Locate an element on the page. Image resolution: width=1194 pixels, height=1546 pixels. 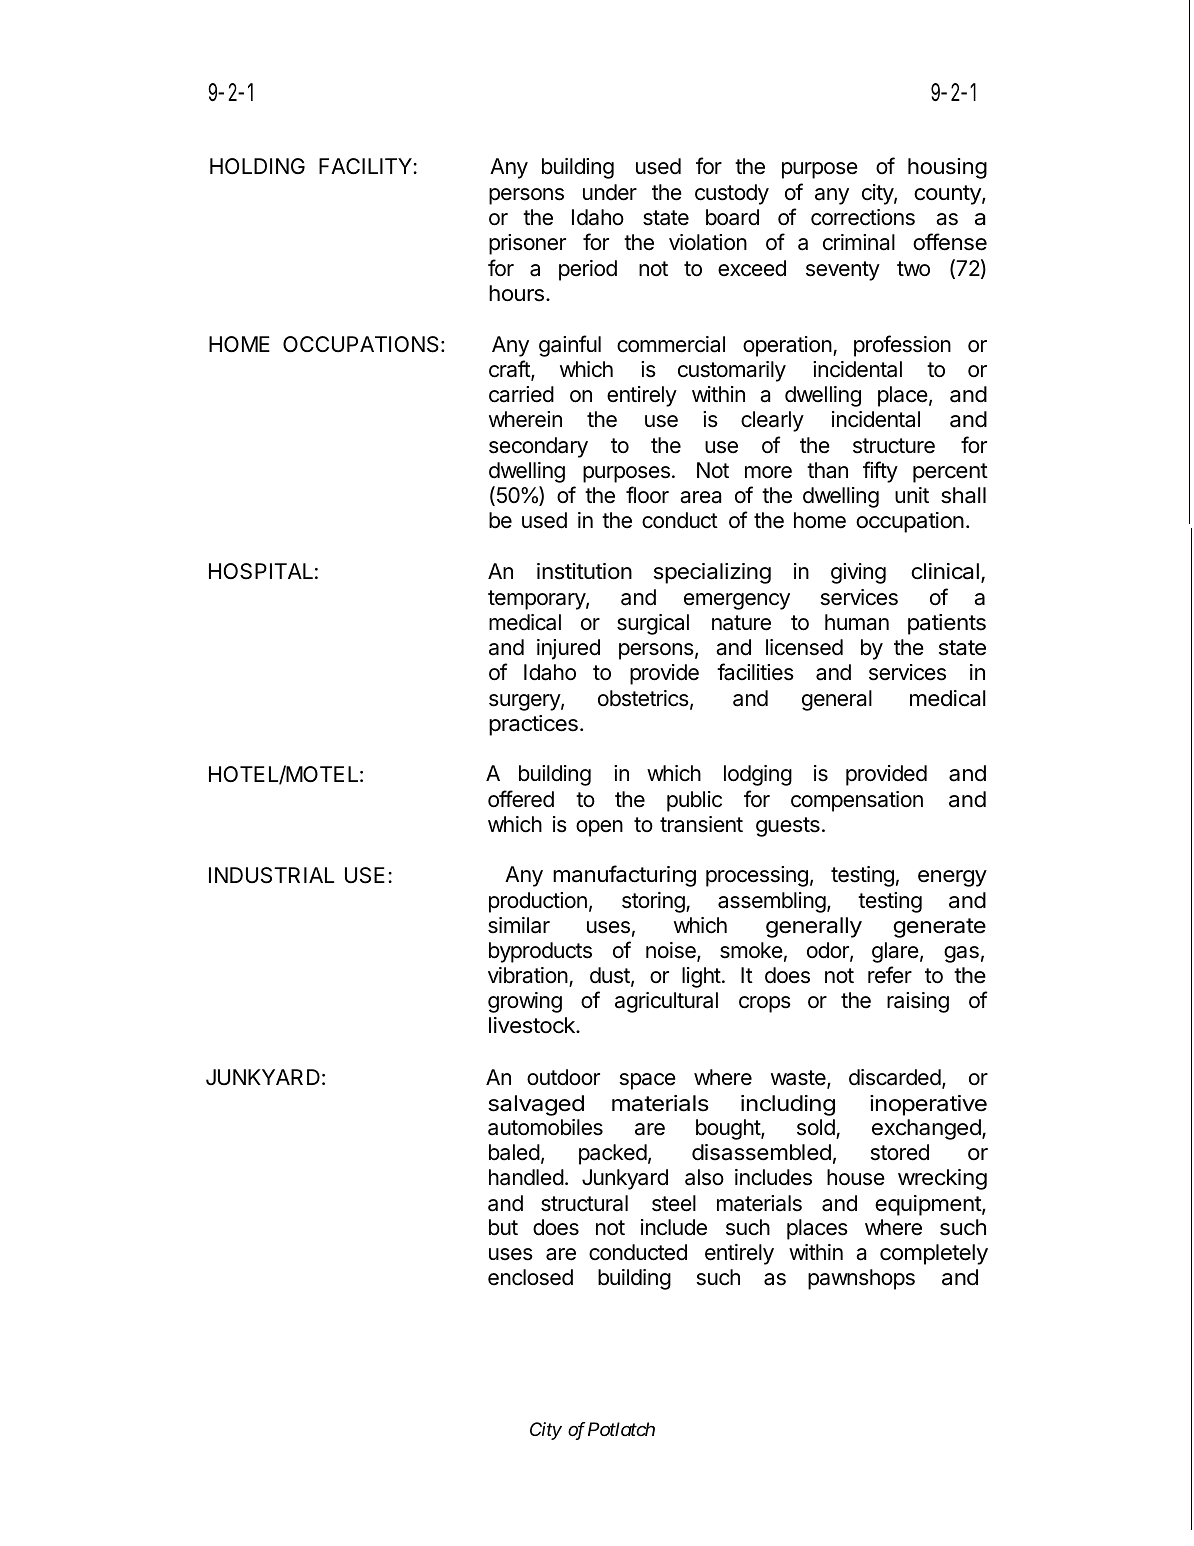
offered is located at coordinates (521, 799).
